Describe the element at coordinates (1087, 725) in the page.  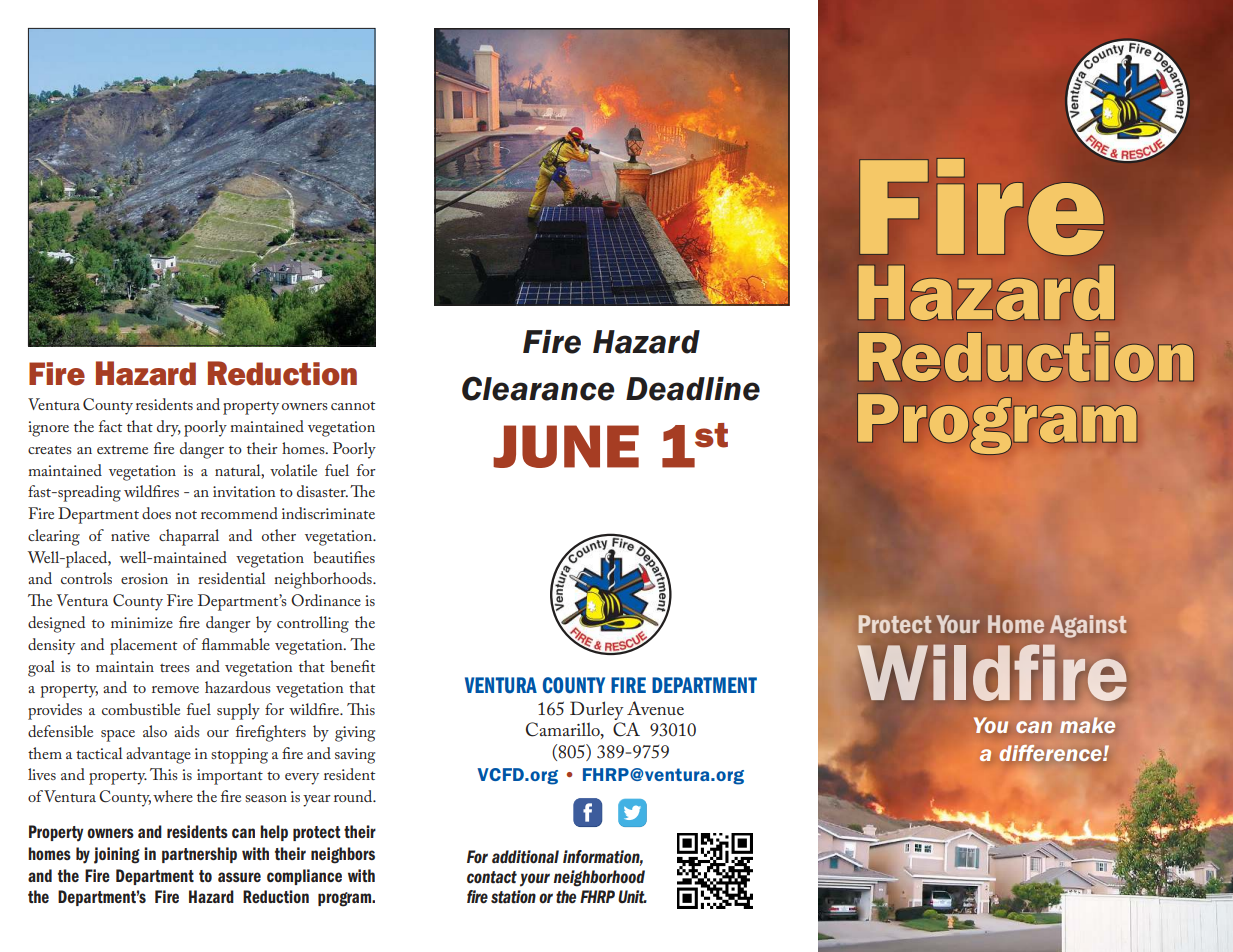
I see `make` at that location.
